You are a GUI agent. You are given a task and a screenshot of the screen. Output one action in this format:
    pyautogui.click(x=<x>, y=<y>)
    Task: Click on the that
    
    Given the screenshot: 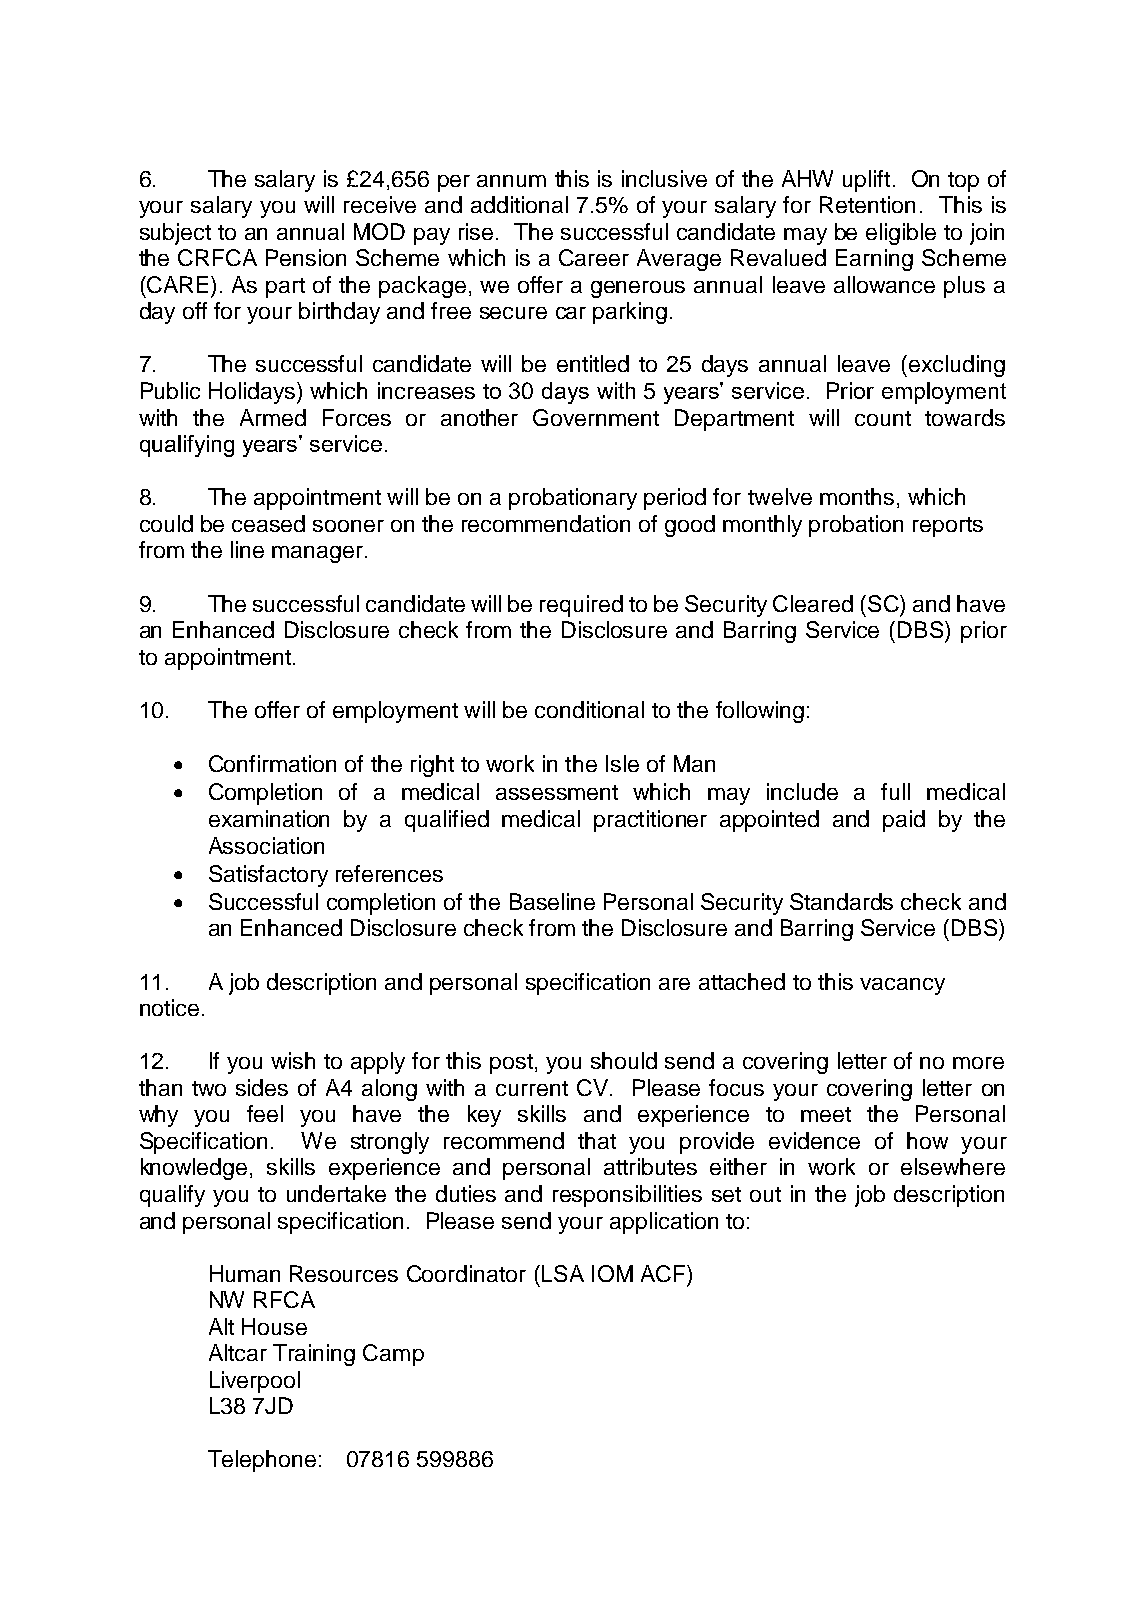 What is the action you would take?
    pyautogui.click(x=597, y=1140)
